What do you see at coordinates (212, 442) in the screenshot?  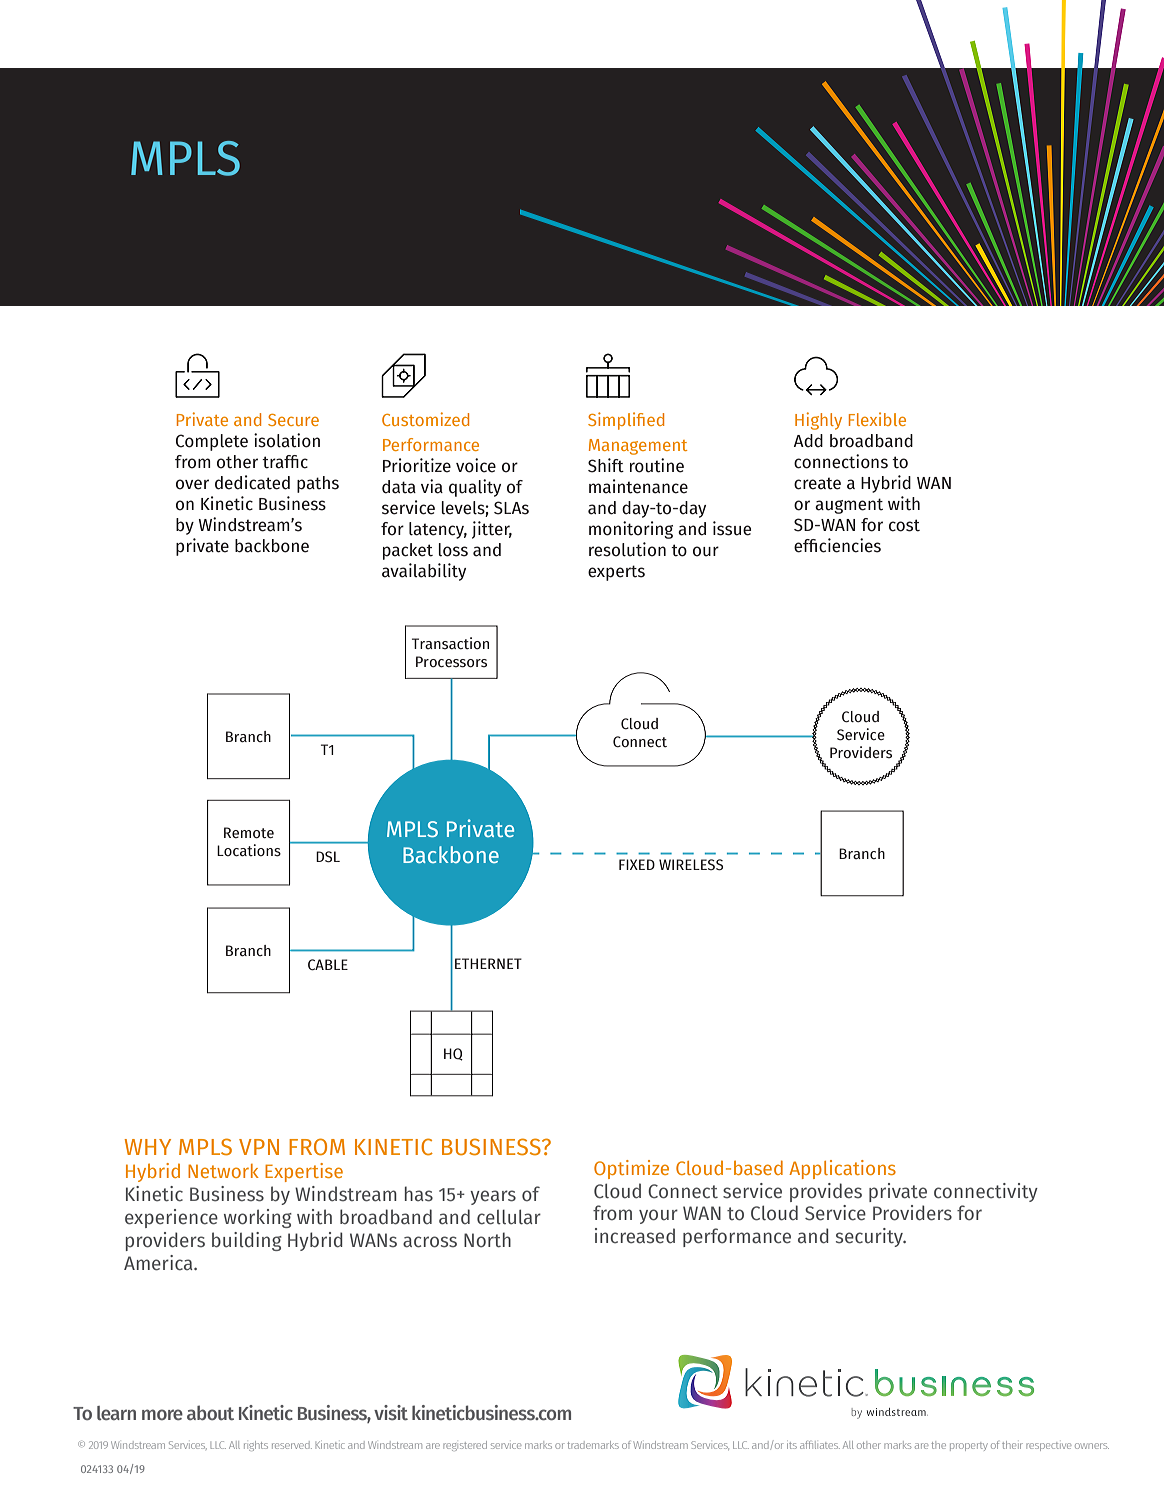 I see `Complete` at bounding box center [212, 442].
